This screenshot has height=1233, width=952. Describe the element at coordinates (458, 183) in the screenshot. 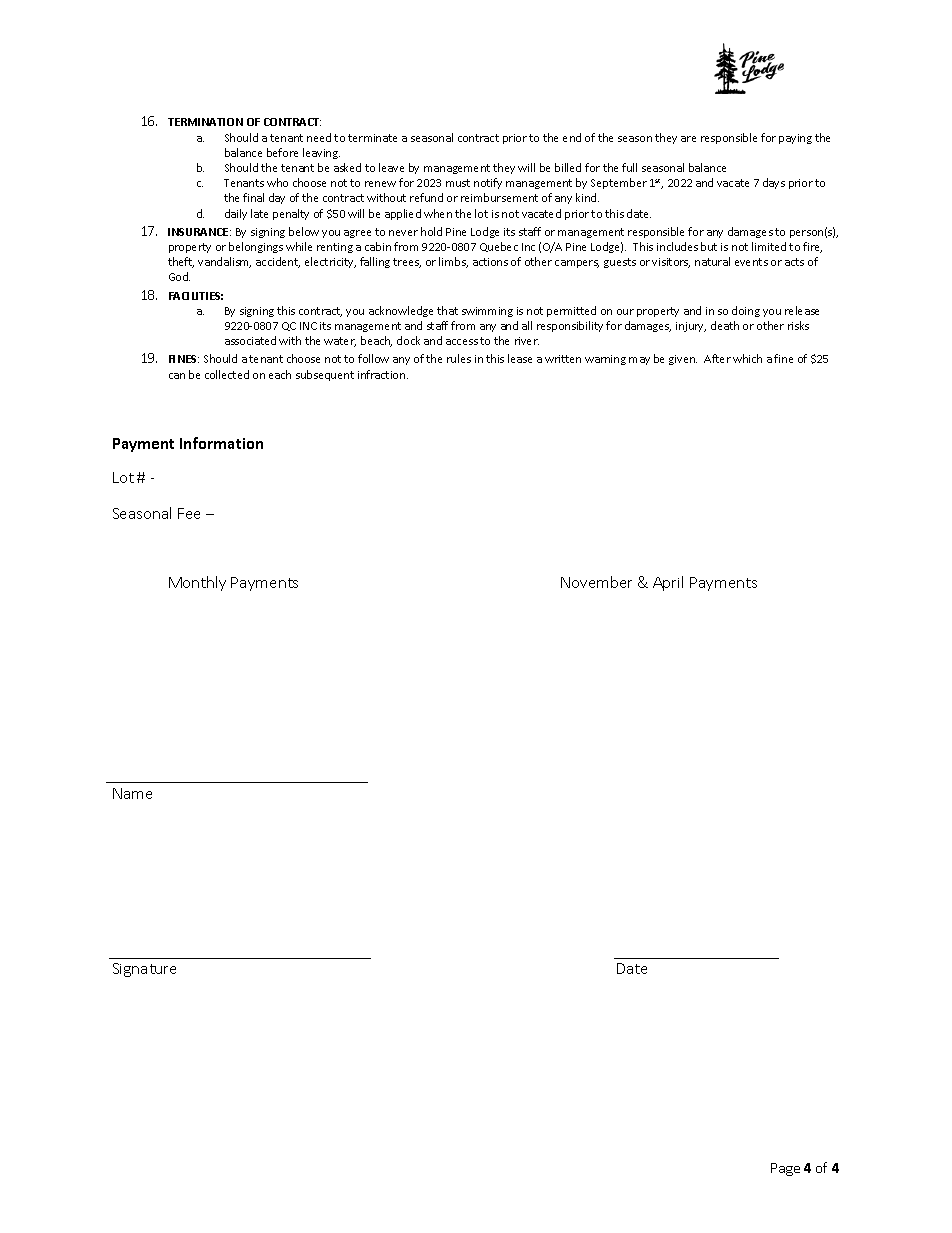

I see `must` at that location.
